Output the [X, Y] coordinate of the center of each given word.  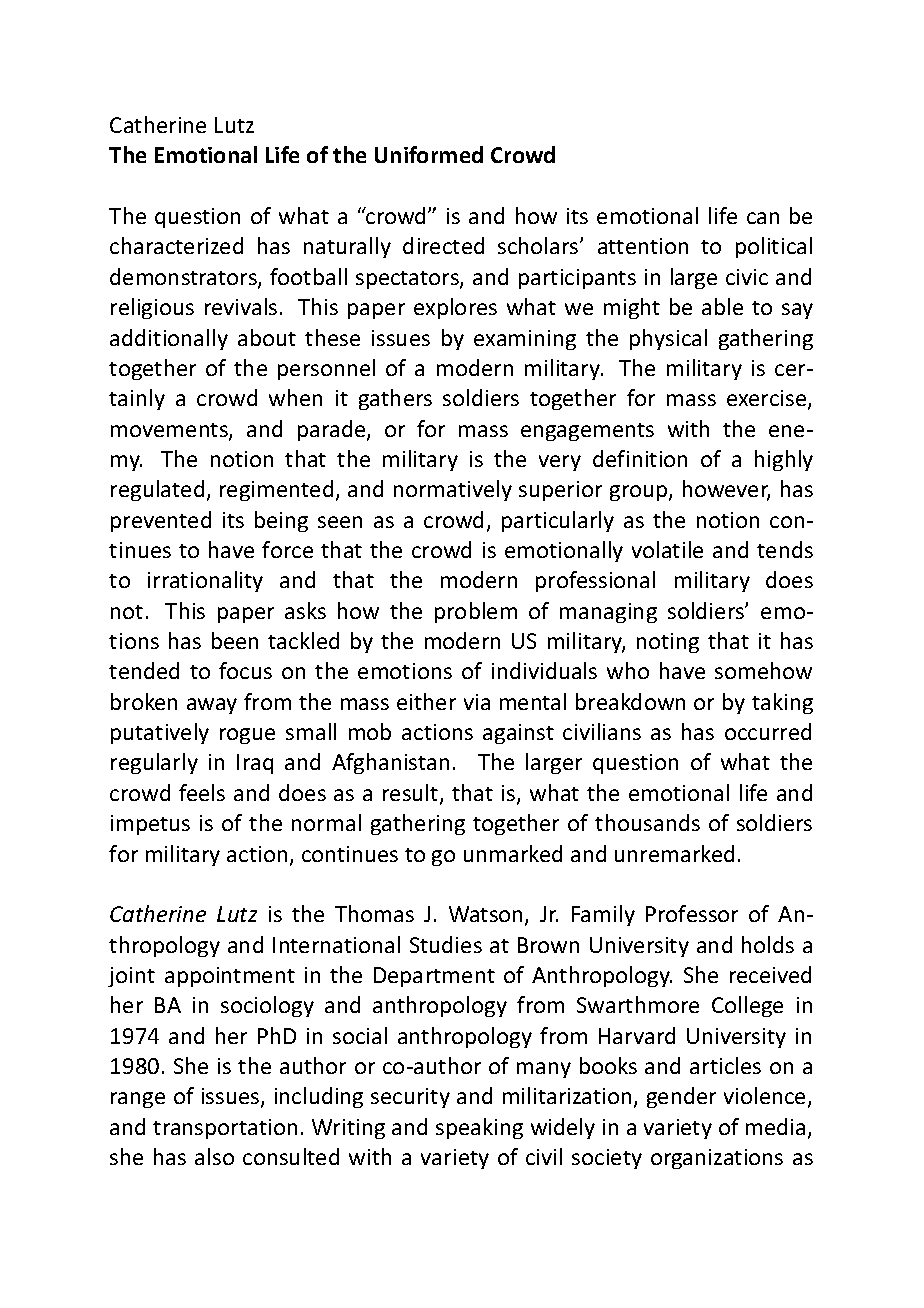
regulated [157, 490]
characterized [176, 245]
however [726, 490]
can [763, 218]
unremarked [674, 853]
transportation [225, 1129]
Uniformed [429, 154]
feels [202, 792]
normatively [453, 490]
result [412, 794]
